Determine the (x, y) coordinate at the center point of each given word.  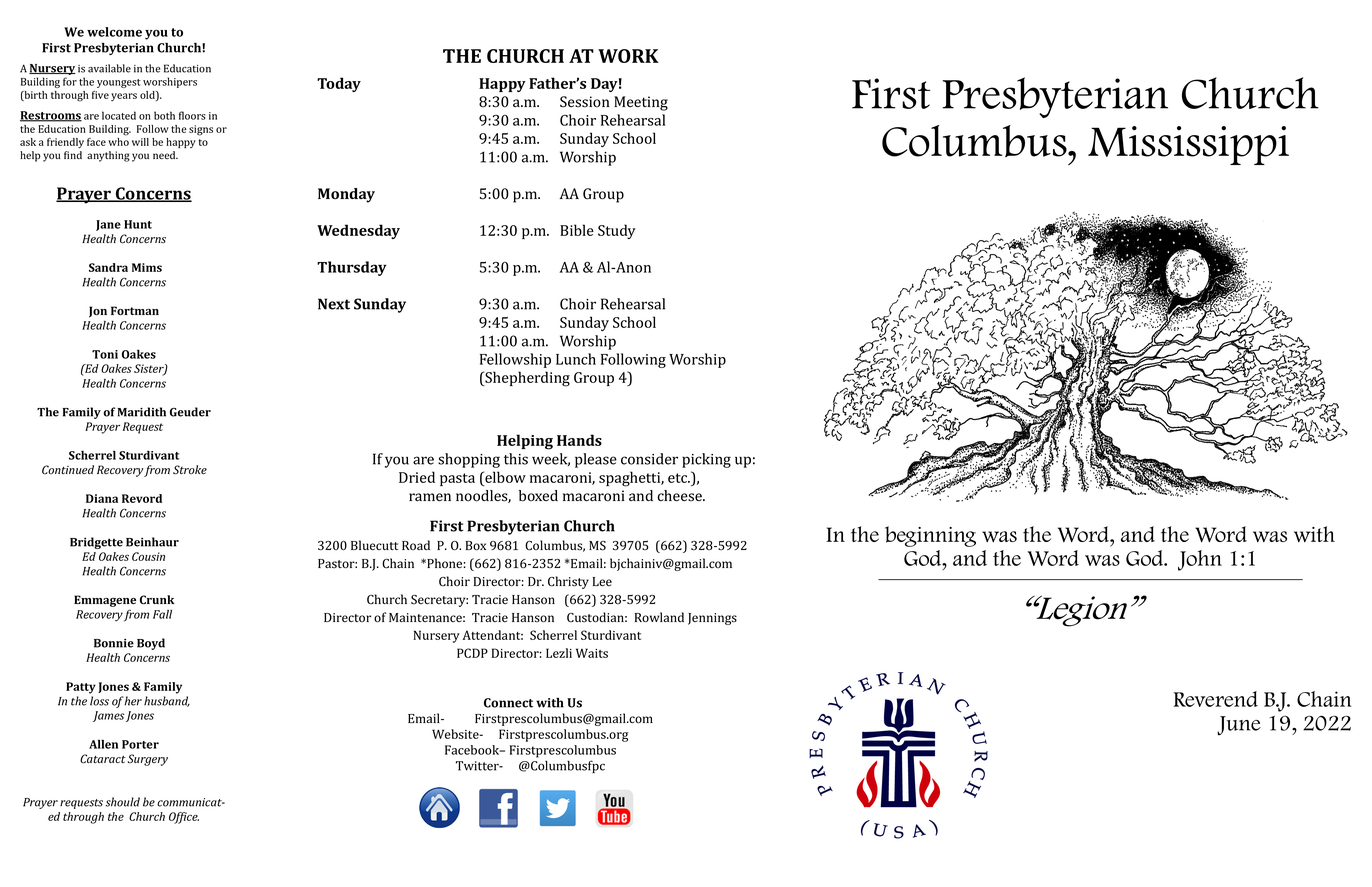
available (109, 68)
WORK (628, 56)
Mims (147, 267)
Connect (508, 703)
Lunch (576, 359)
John (1200, 560)
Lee (602, 581)
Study (617, 231)
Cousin (148, 556)
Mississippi (1188, 145)
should (122, 802)
